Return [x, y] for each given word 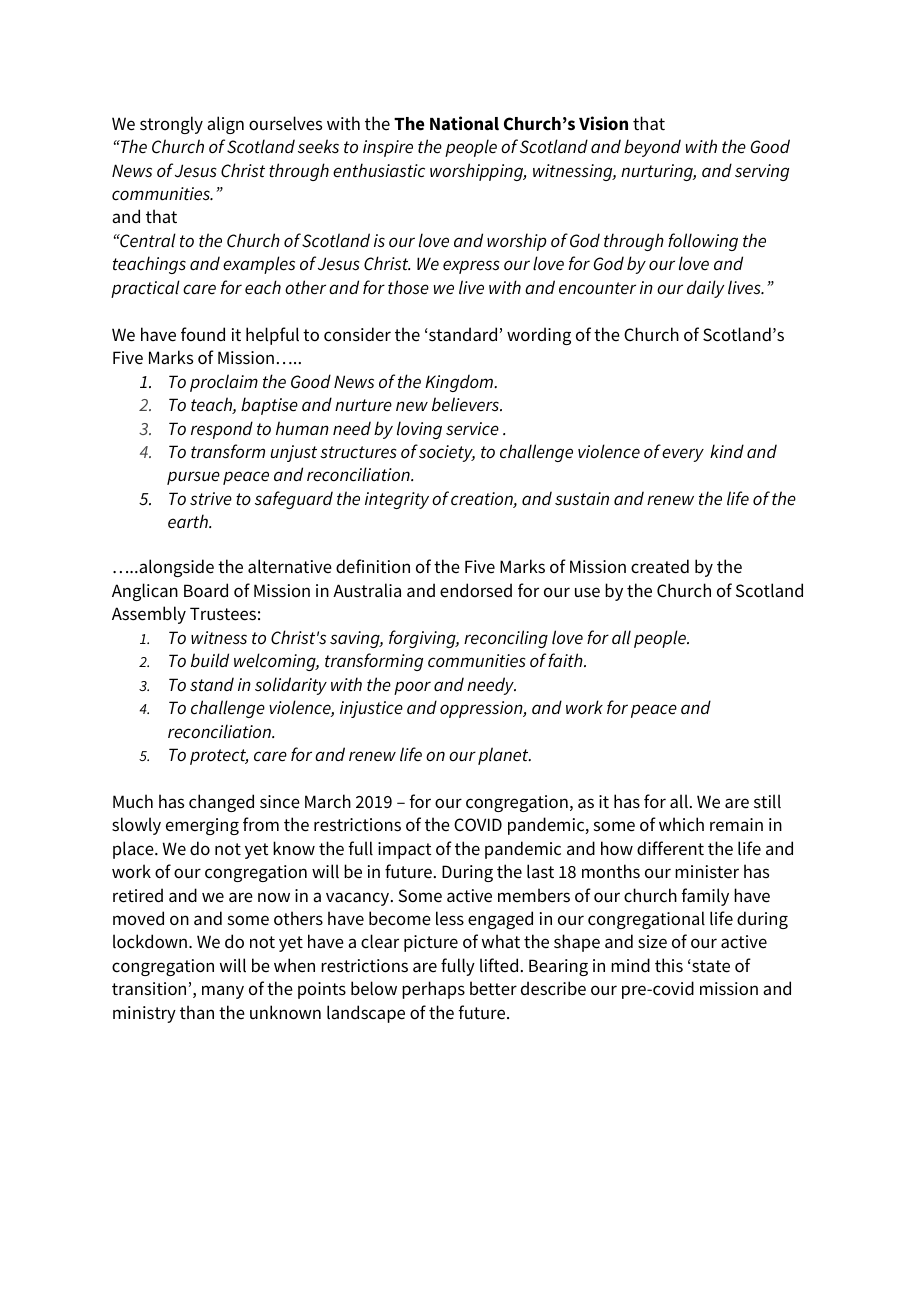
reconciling [506, 639]
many [223, 992]
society [447, 453]
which [681, 824]
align [225, 125]
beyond [652, 148]
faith [566, 660]
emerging [202, 826]
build [210, 660]
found [203, 334]
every [683, 455]
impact [404, 850]
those [408, 287]
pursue [193, 478]
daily [705, 289]
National [464, 123]
